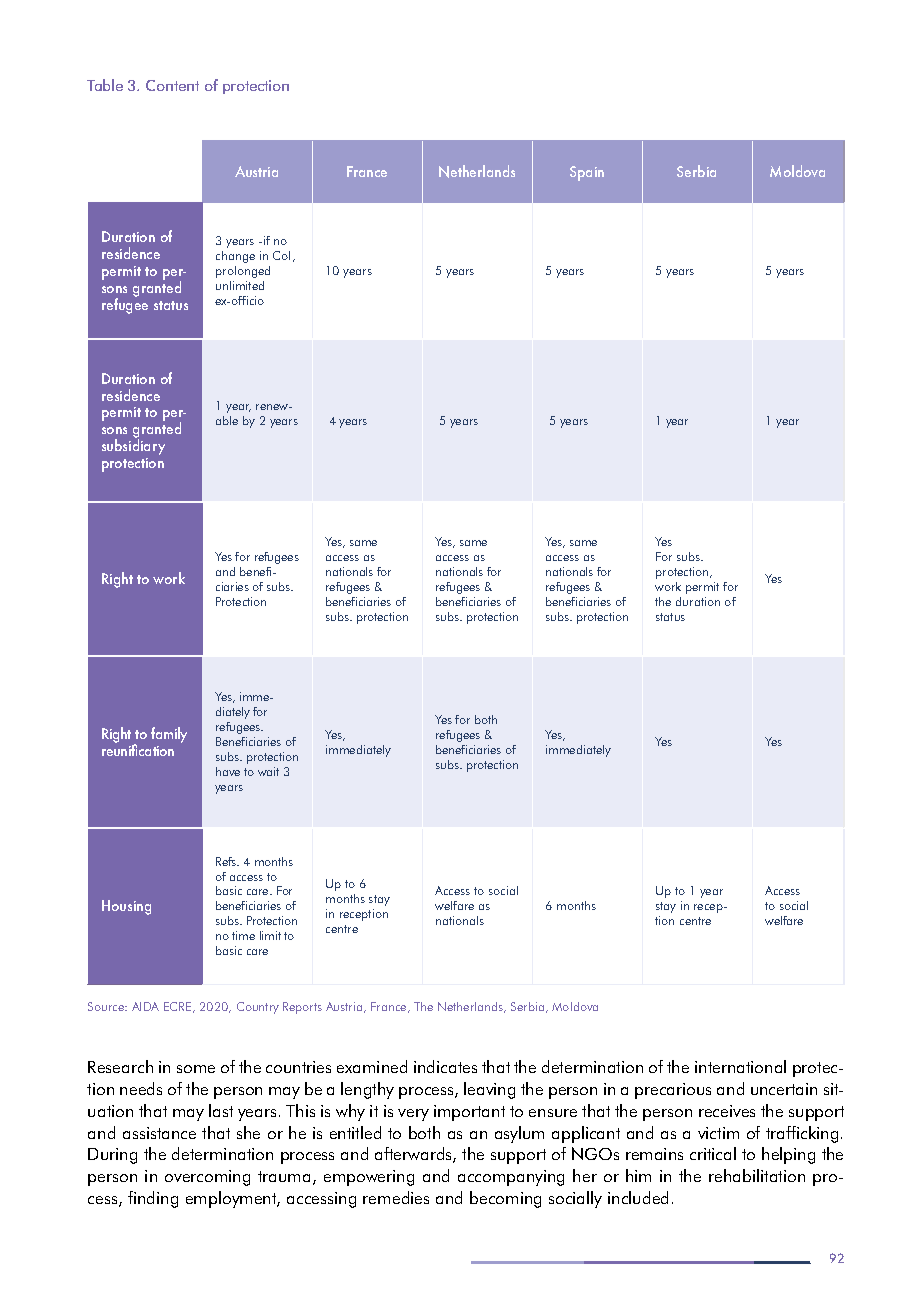 Image resolution: width=924 pixels, height=1308 pixels. I want to click on prolonged, so click(243, 272).
